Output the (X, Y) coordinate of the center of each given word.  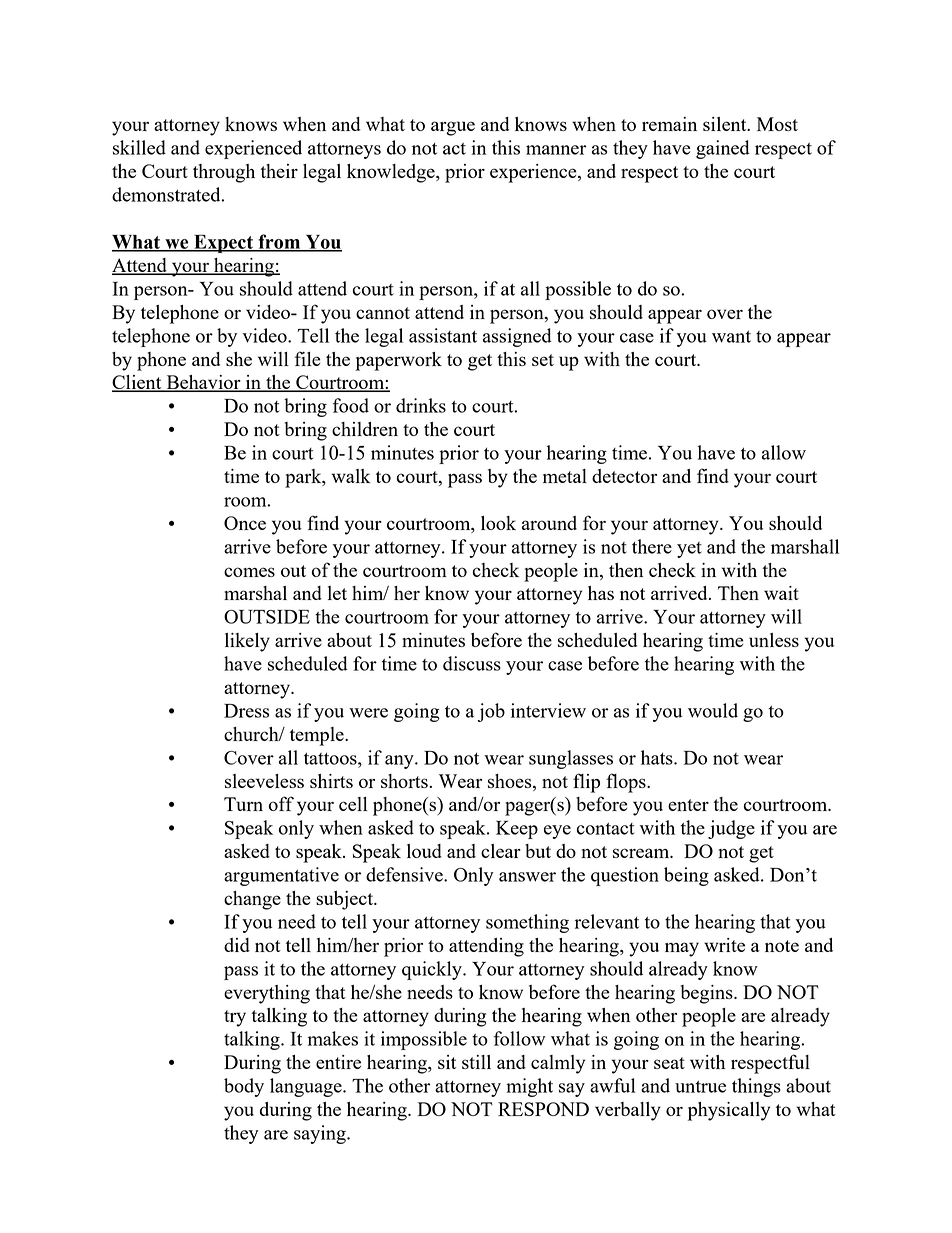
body (244, 1087)
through (224, 173)
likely (247, 642)
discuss (472, 663)
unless (774, 640)
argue (453, 128)
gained (723, 149)
